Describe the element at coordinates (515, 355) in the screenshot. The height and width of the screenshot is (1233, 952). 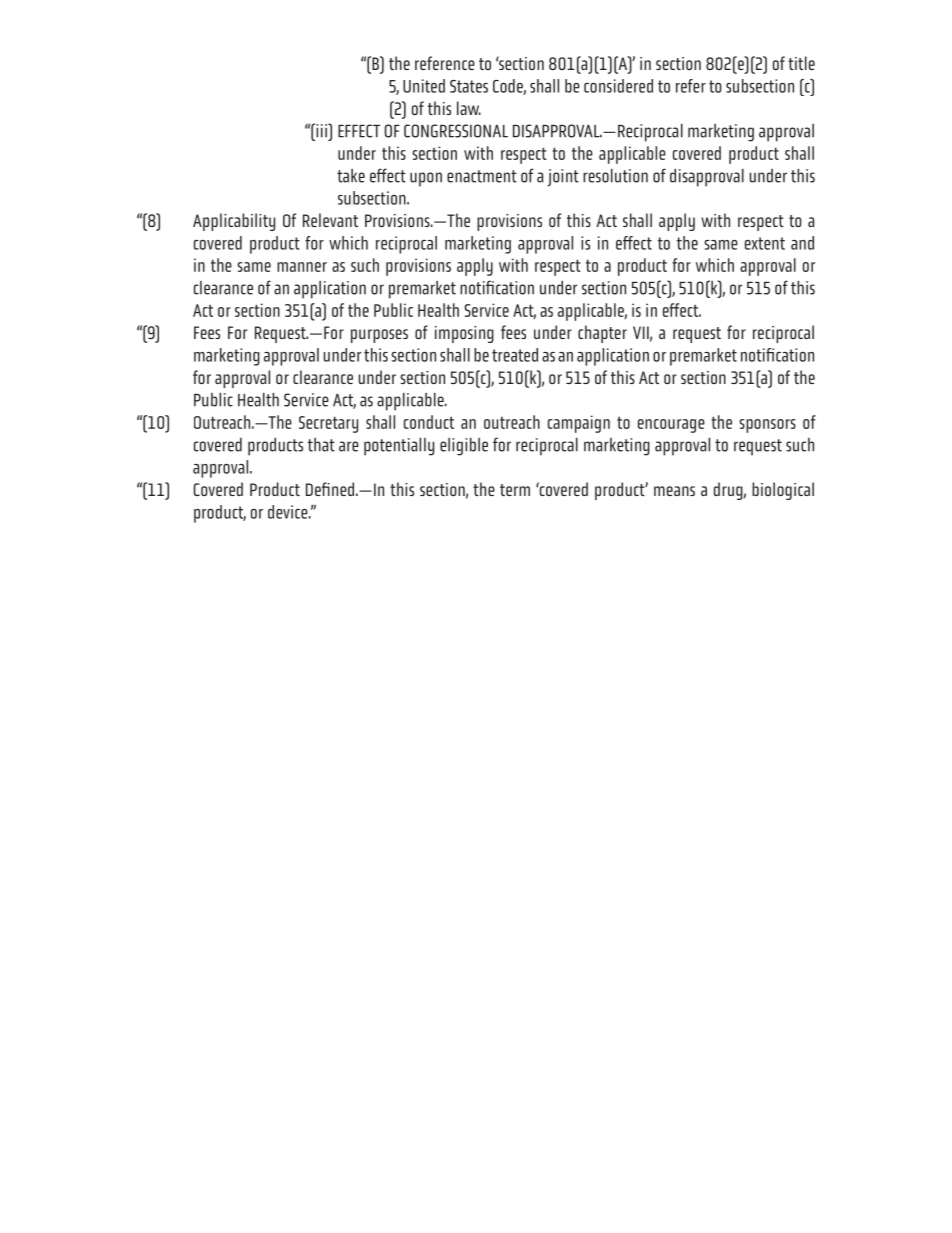
I see `treated` at that location.
